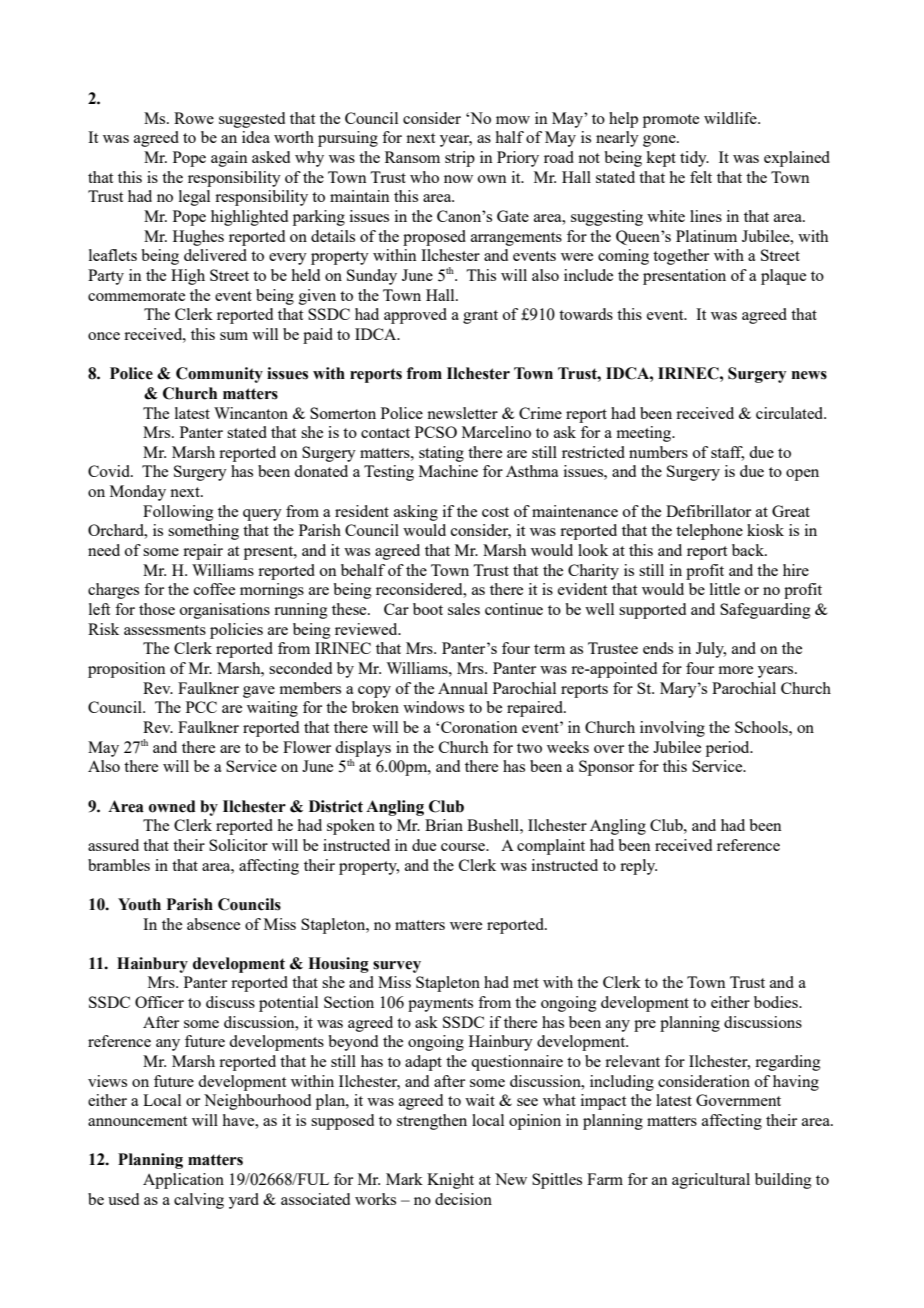  Describe the element at coordinates (165, 630) in the image. I see `assessments` at that location.
